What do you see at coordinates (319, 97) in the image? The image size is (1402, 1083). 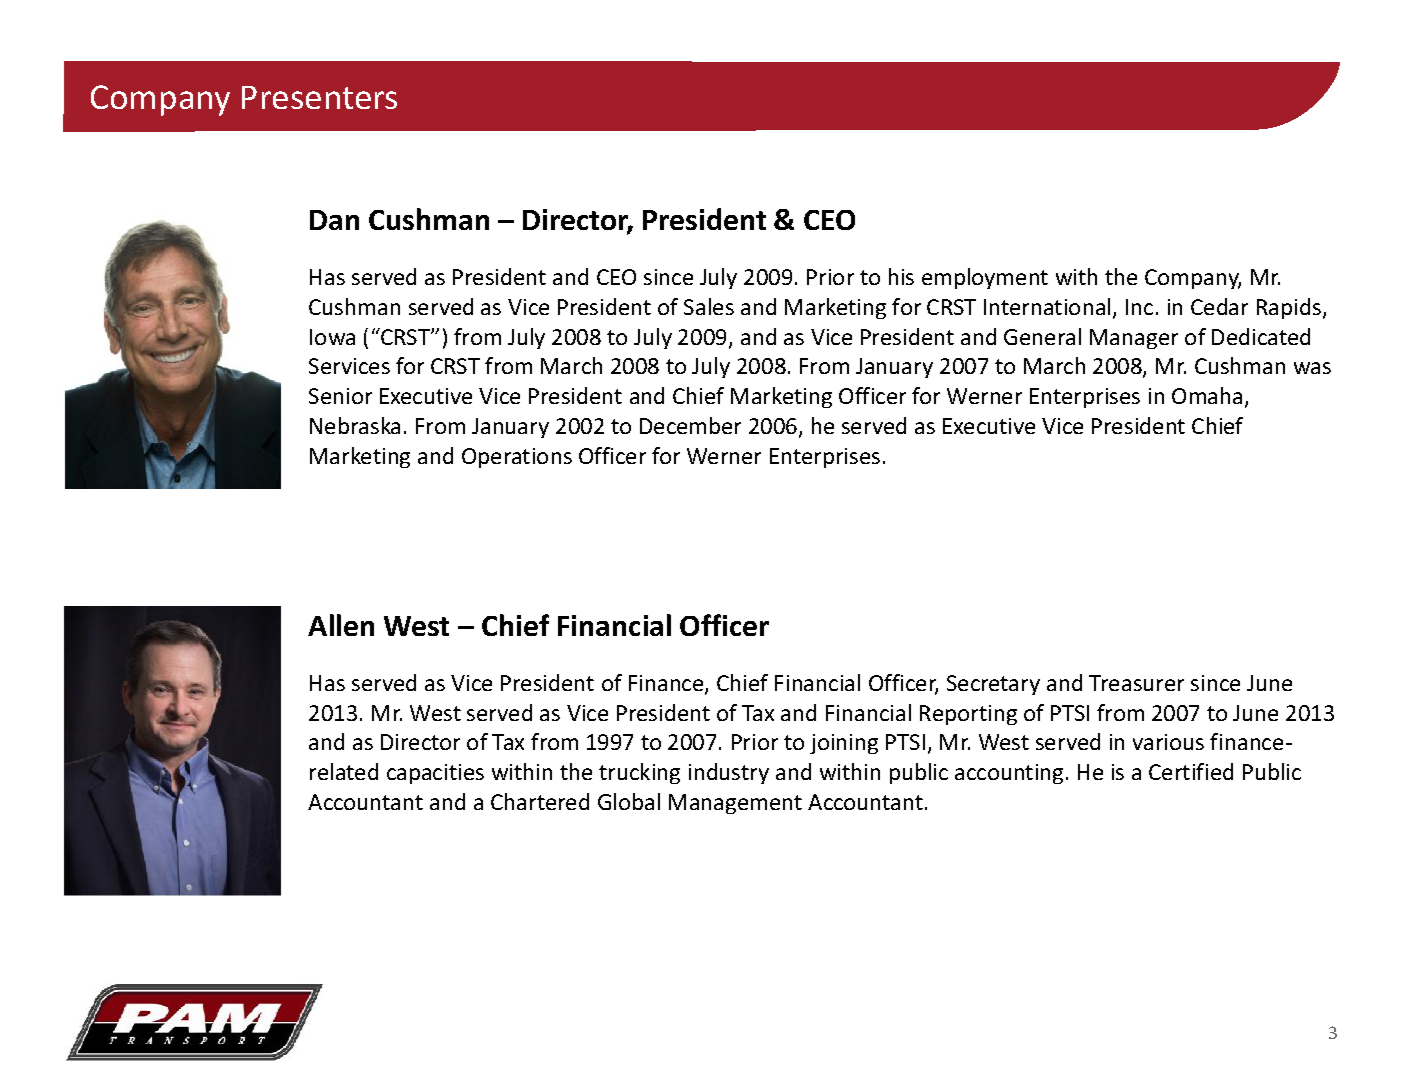 I see `Presenters` at bounding box center [319, 97].
